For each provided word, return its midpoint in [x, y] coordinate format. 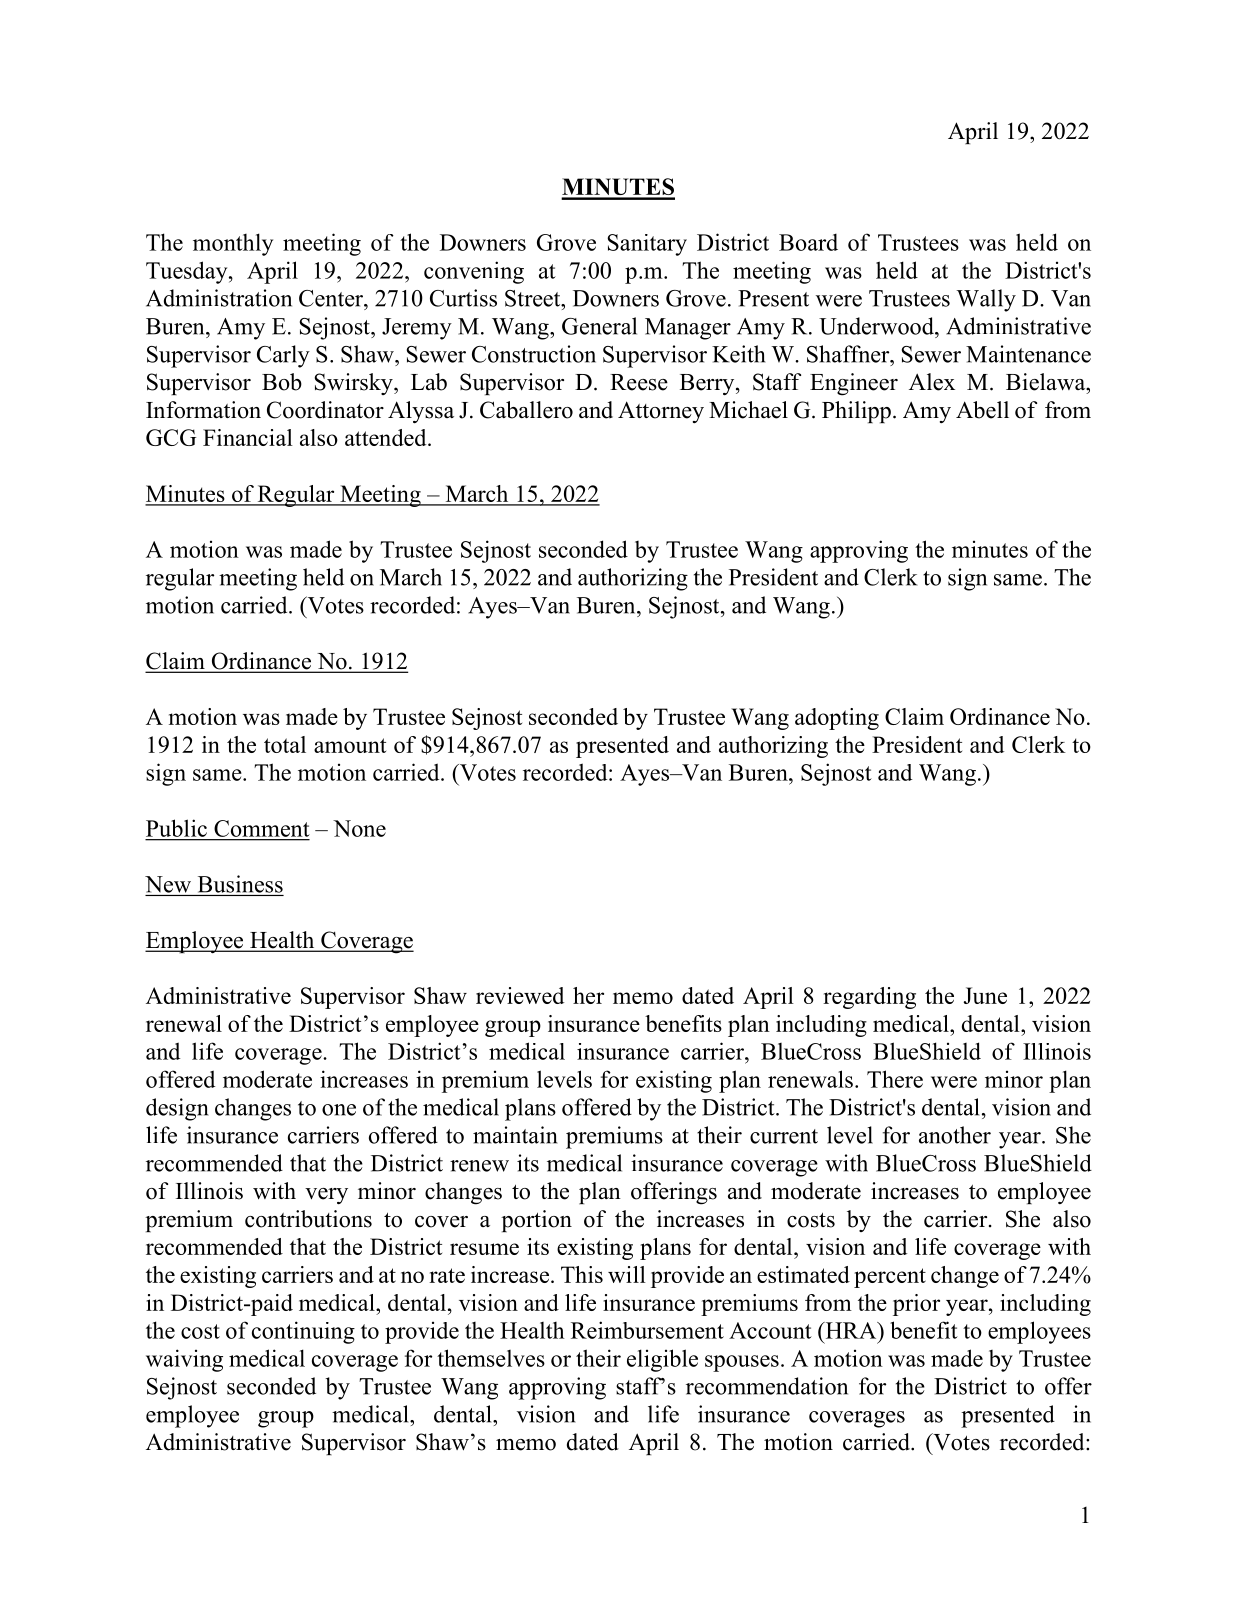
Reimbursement [647, 1330]
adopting [837, 719]
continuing [303, 1332]
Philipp [856, 412]
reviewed [520, 995]
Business [240, 884]
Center [332, 298]
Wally [986, 300]
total [285, 744]
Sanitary [647, 245]
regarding [869, 998]
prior [916, 1305]
